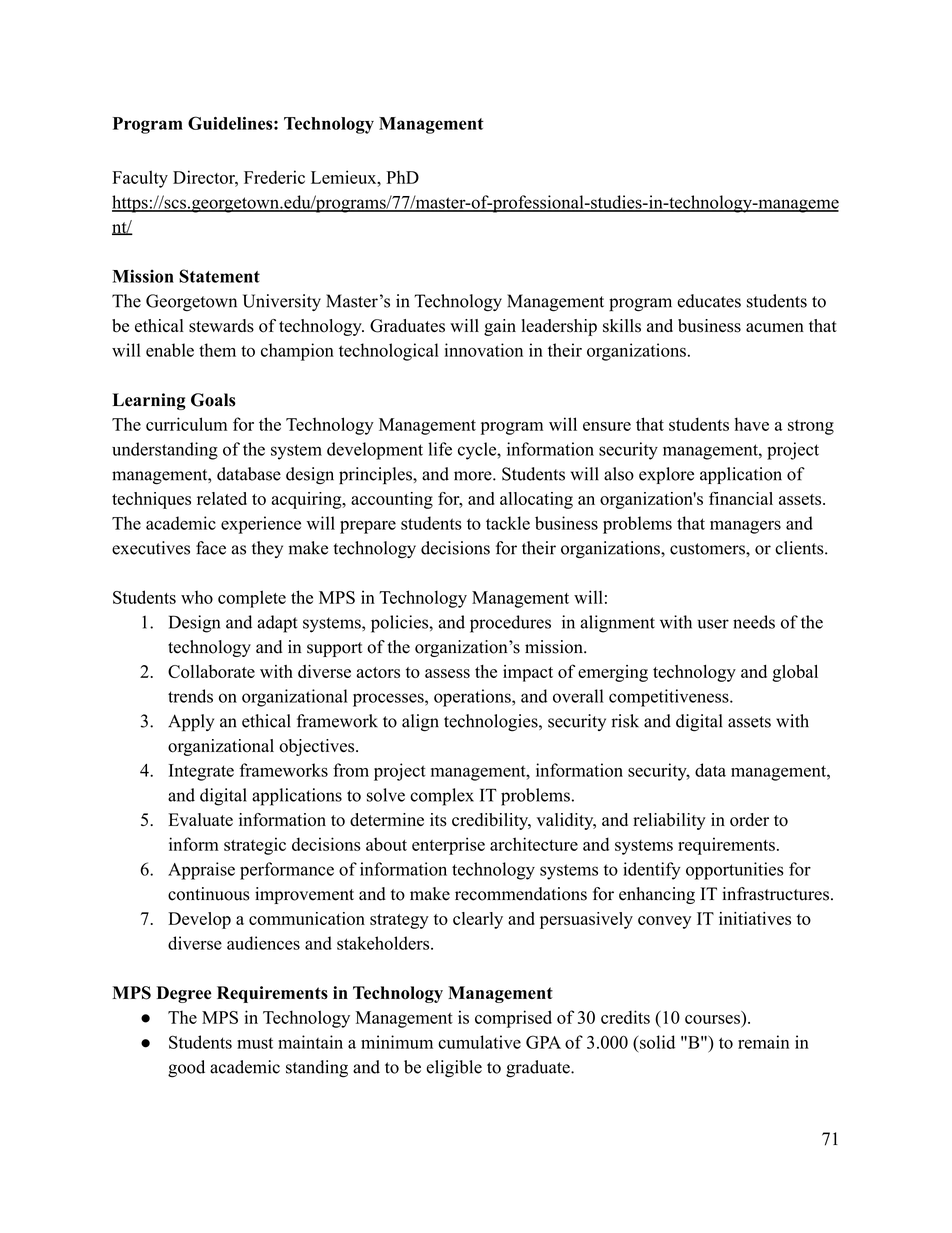 Image resolution: width=952 pixels, height=1233 pixels. I want to click on who, so click(197, 597).
